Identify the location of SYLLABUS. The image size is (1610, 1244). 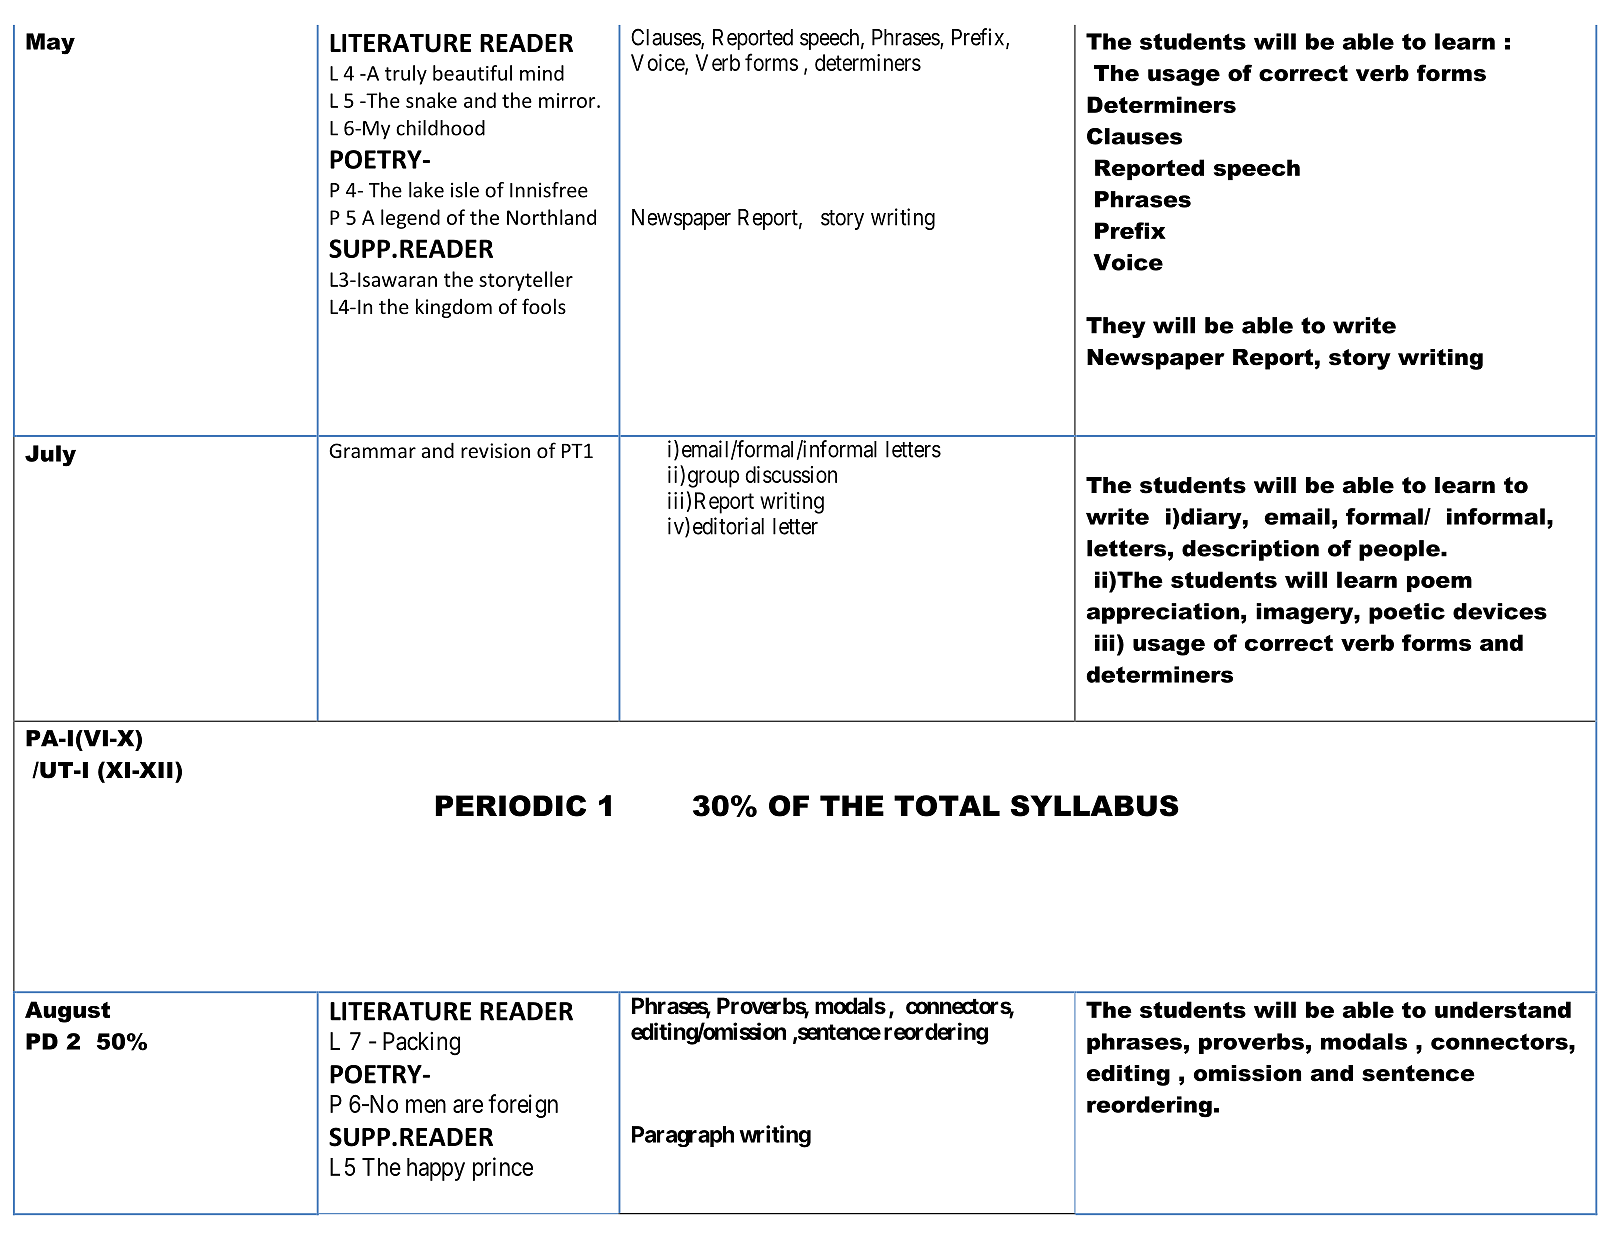
(1095, 806).
